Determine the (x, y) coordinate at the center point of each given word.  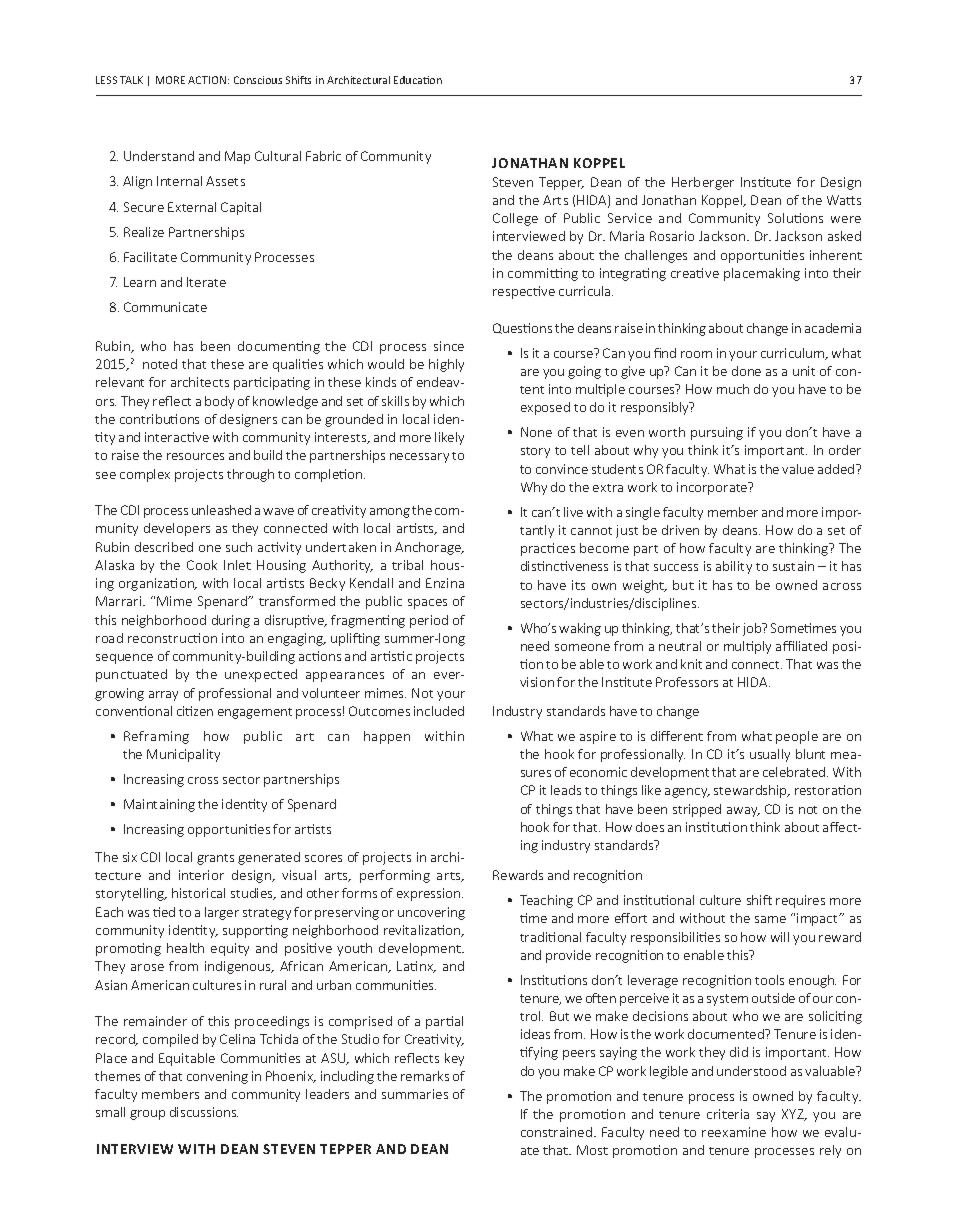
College (515, 219)
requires (800, 901)
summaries (415, 1094)
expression (430, 894)
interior (201, 875)
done (746, 371)
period (429, 621)
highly (446, 365)
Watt (841, 200)
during (231, 621)
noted (160, 364)
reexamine (734, 1132)
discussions (204, 1112)
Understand (159, 156)
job (753, 629)
